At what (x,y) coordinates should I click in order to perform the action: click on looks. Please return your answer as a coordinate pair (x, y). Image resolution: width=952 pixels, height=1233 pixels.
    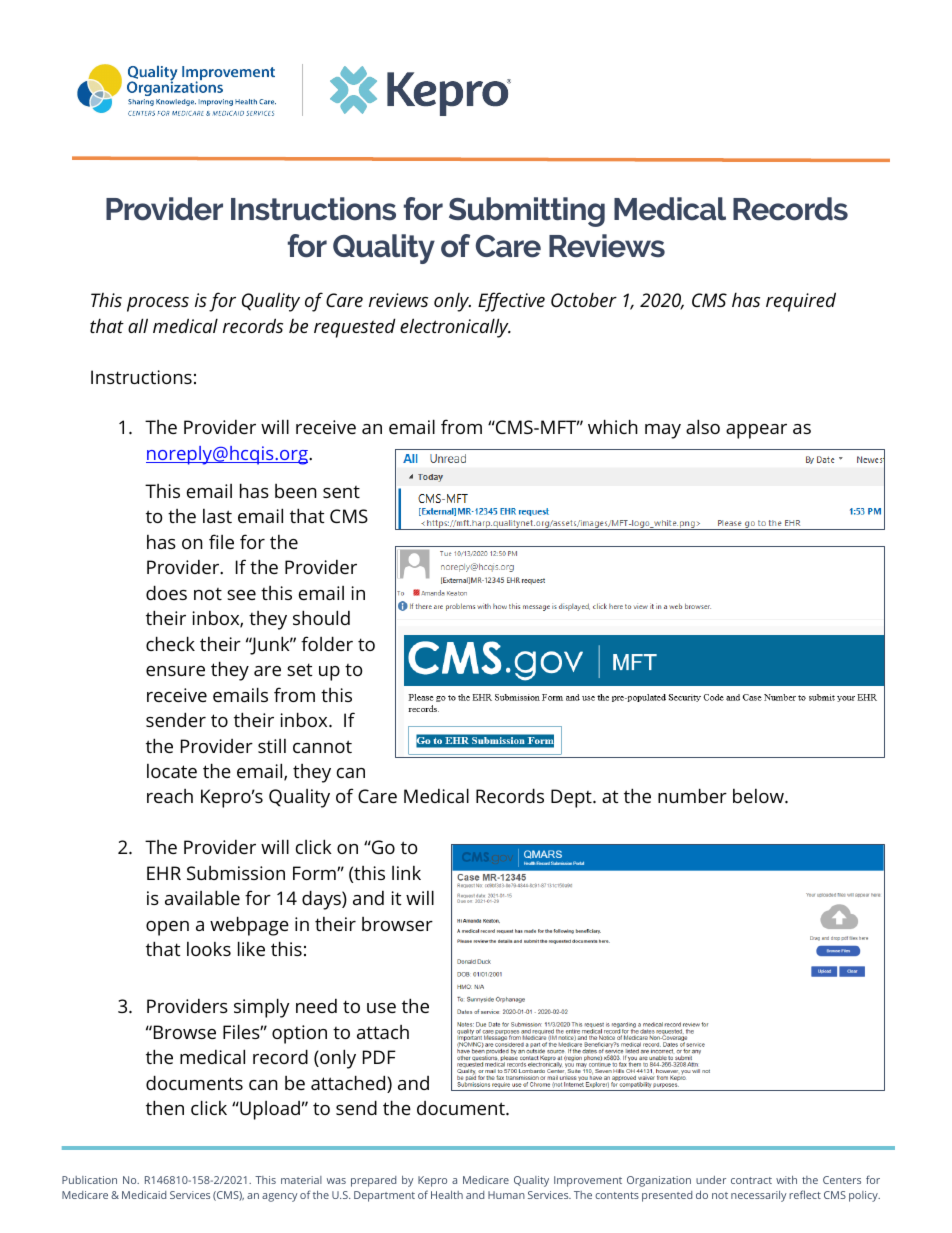
    Looking at the image, I should click on (209, 949).
